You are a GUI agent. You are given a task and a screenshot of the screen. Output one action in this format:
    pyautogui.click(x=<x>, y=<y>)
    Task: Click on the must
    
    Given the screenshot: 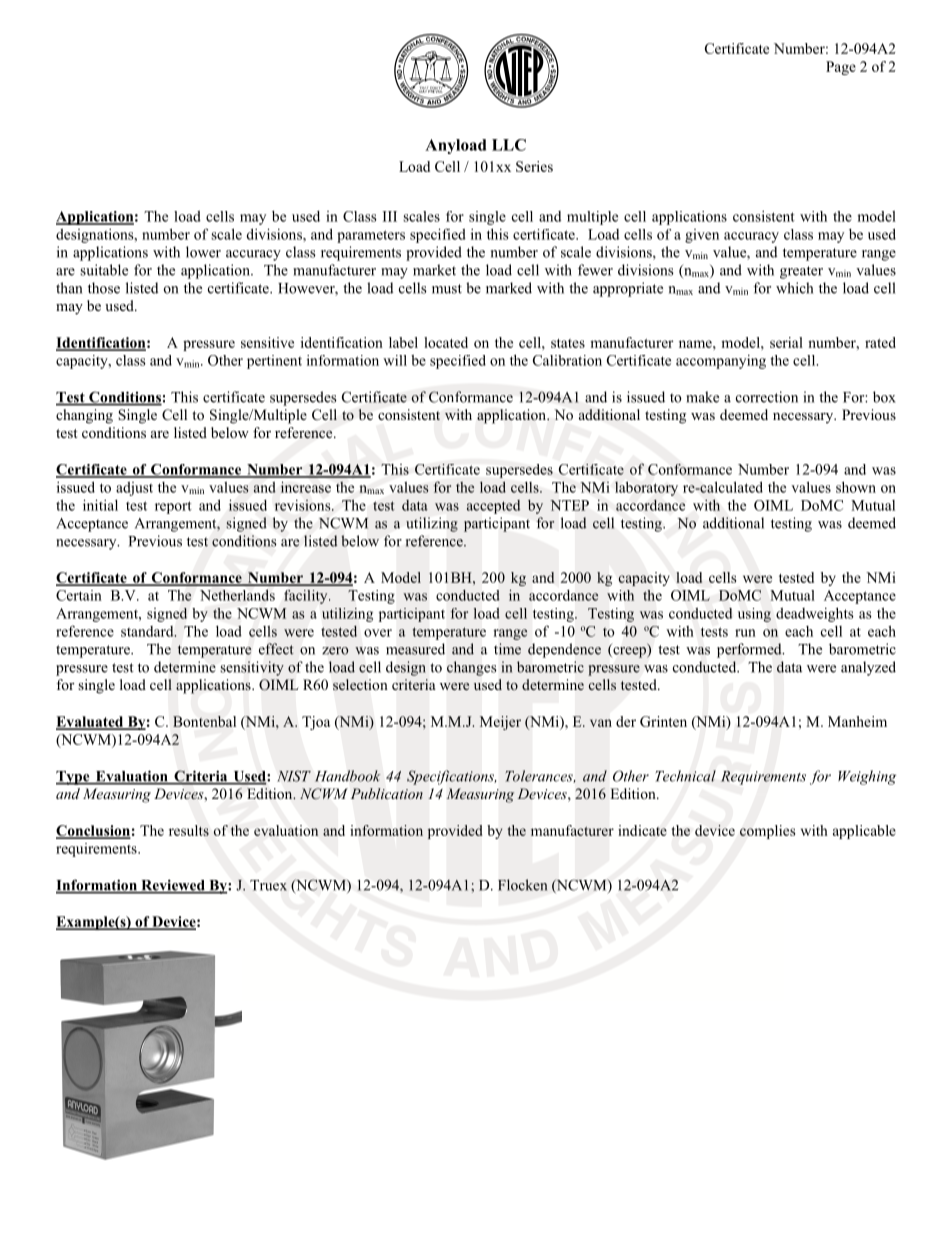 What is the action you would take?
    pyautogui.click(x=447, y=289)
